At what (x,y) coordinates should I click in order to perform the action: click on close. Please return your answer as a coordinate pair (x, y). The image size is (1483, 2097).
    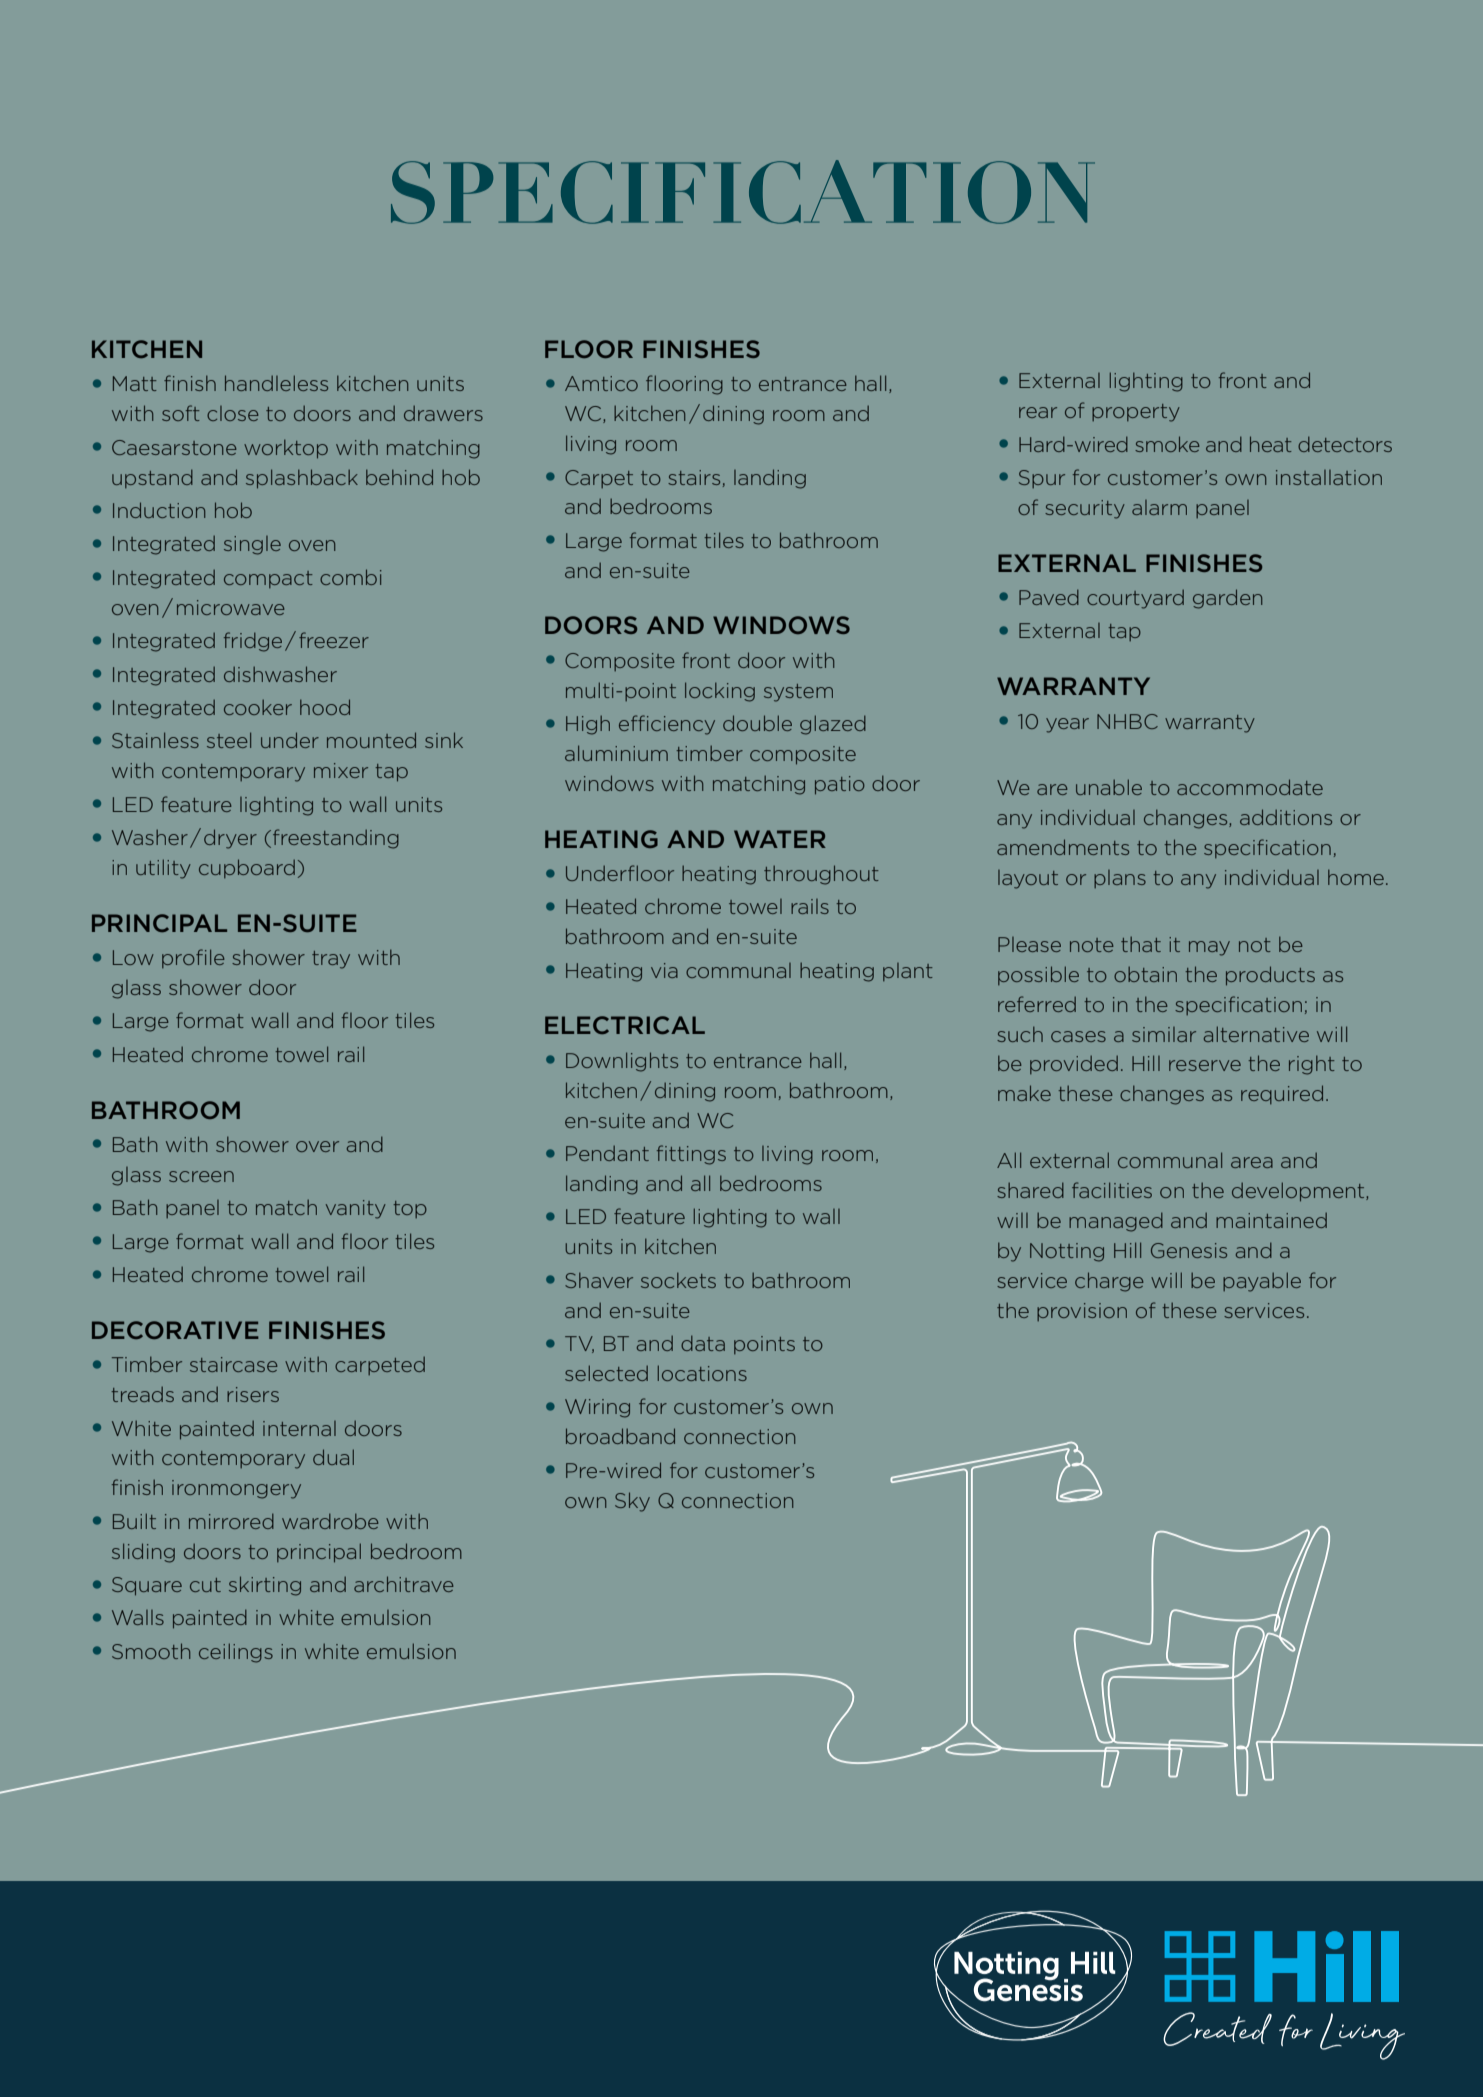
    Looking at the image, I should click on (233, 413).
